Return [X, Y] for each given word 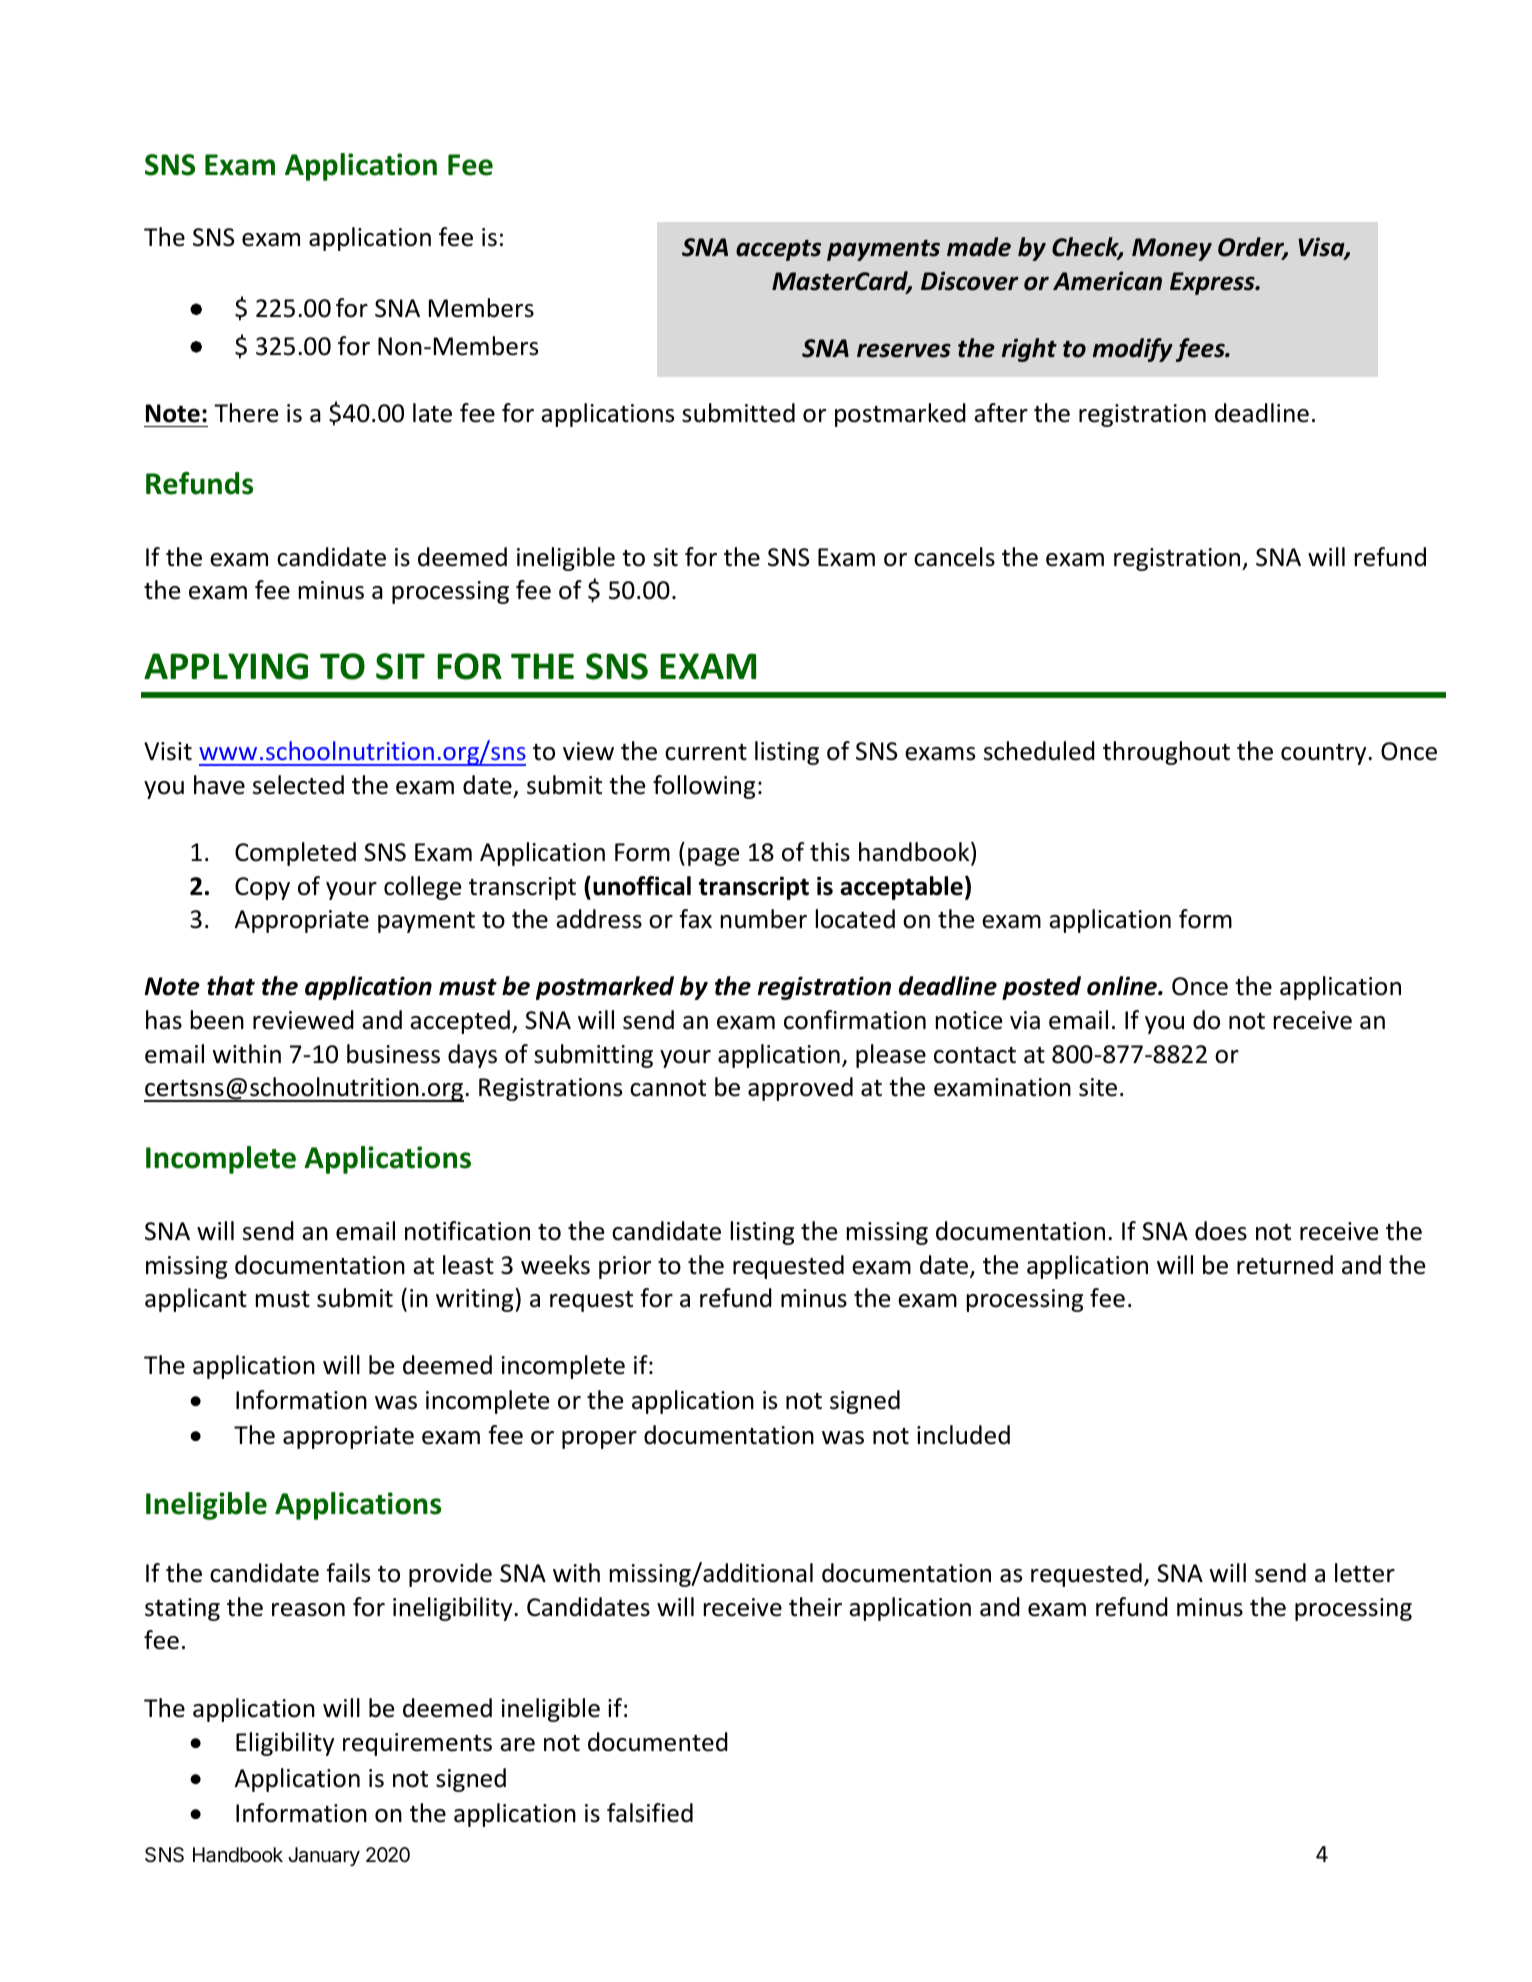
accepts [778, 250]
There [246, 413]
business [393, 1054]
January [324, 1856]
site [1098, 1087]
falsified [650, 1813]
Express [1213, 283]
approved [800, 1089]
